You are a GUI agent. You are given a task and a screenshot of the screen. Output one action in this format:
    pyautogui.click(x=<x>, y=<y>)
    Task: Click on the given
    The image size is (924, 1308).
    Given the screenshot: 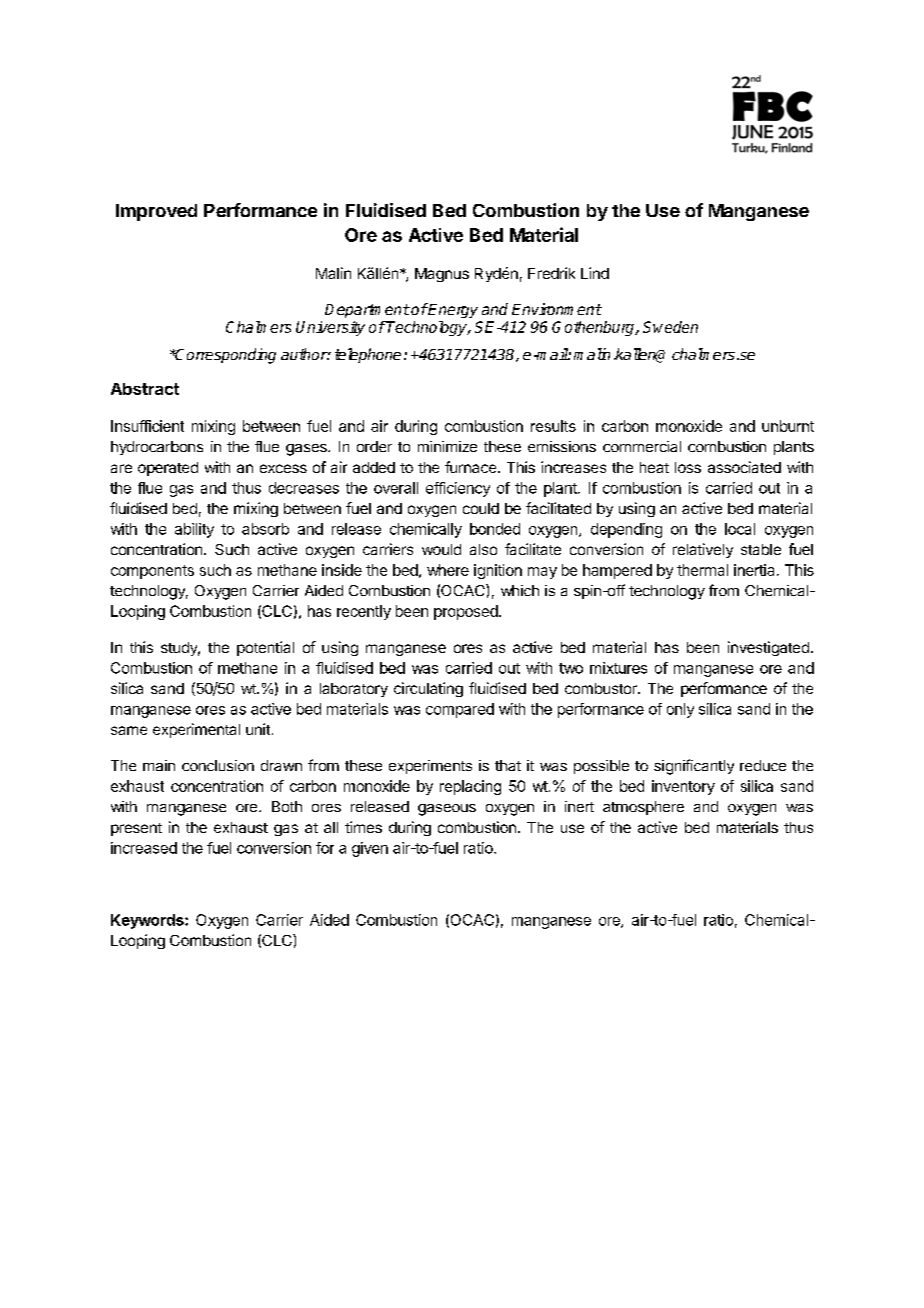 What is the action you would take?
    pyautogui.click(x=370, y=849)
